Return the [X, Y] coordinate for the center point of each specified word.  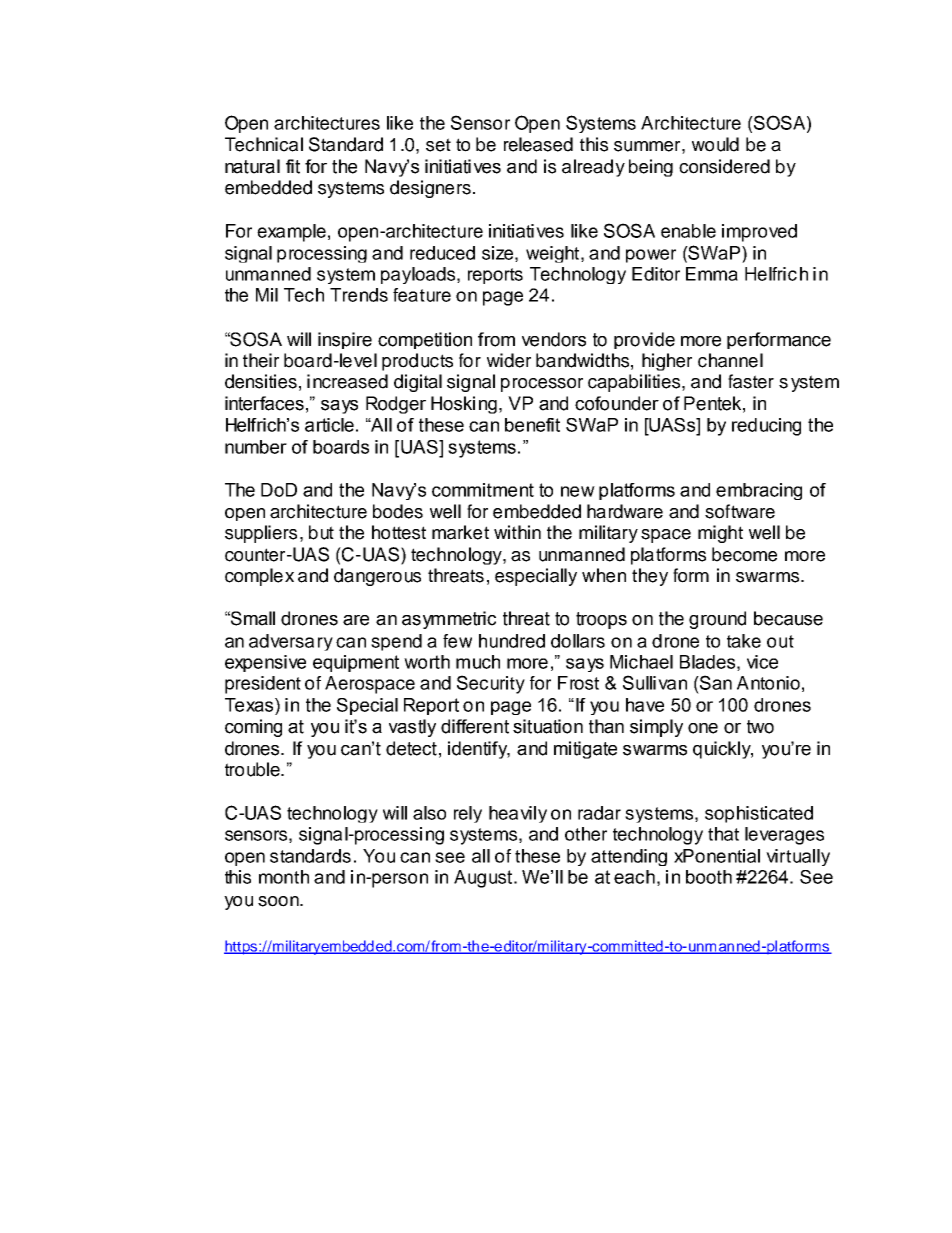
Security [491, 684]
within [517, 532]
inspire [345, 340]
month [284, 877]
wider [509, 360]
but [321, 532]
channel [730, 360]
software [740, 511]
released [538, 144]
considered [724, 166]
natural [252, 166]
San [715, 682]
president [263, 685]
